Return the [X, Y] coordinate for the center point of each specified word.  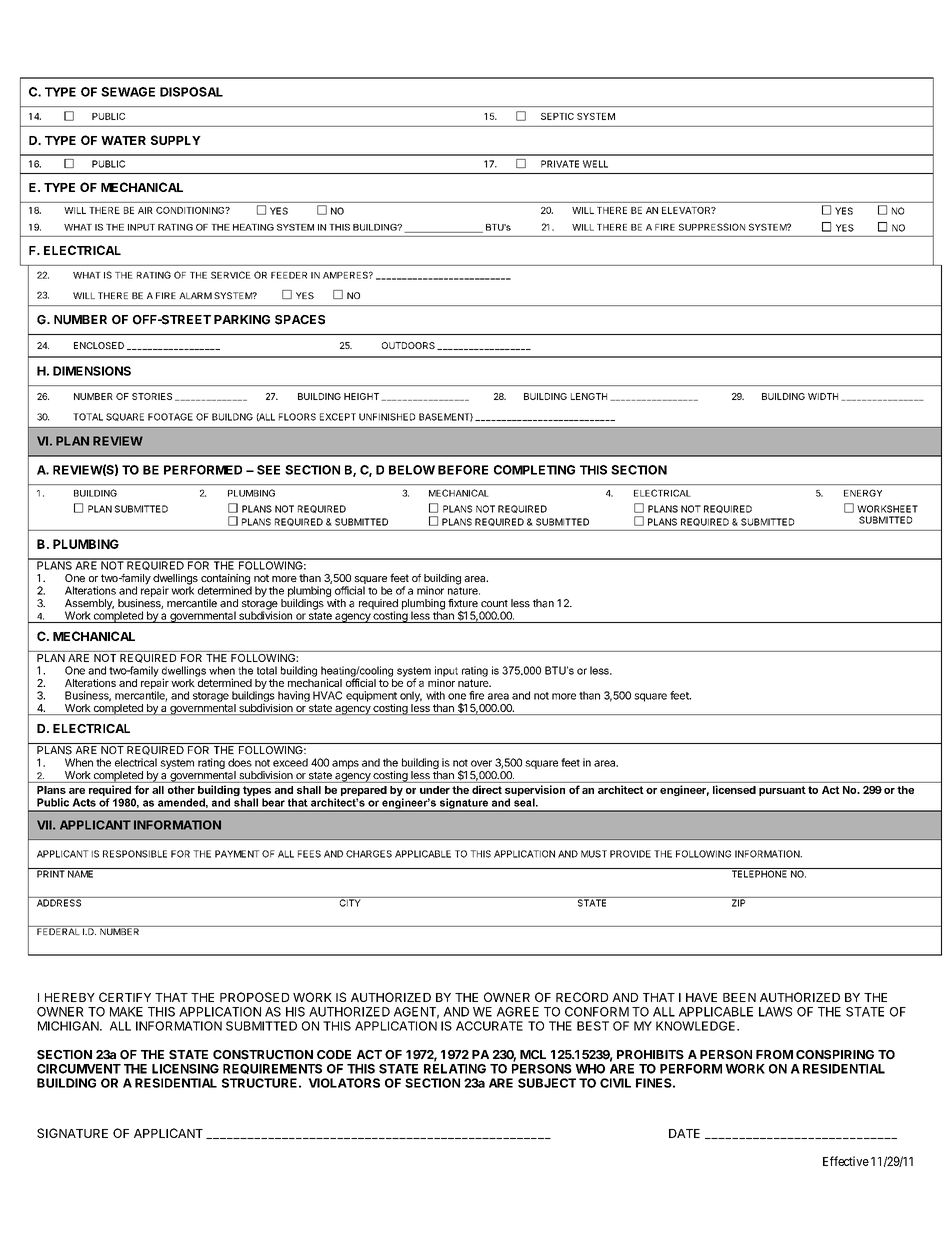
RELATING [455, 1069]
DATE [684, 1133]
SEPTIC [557, 116]
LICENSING [185, 1069]
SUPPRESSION [712, 227]
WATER [123, 140]
